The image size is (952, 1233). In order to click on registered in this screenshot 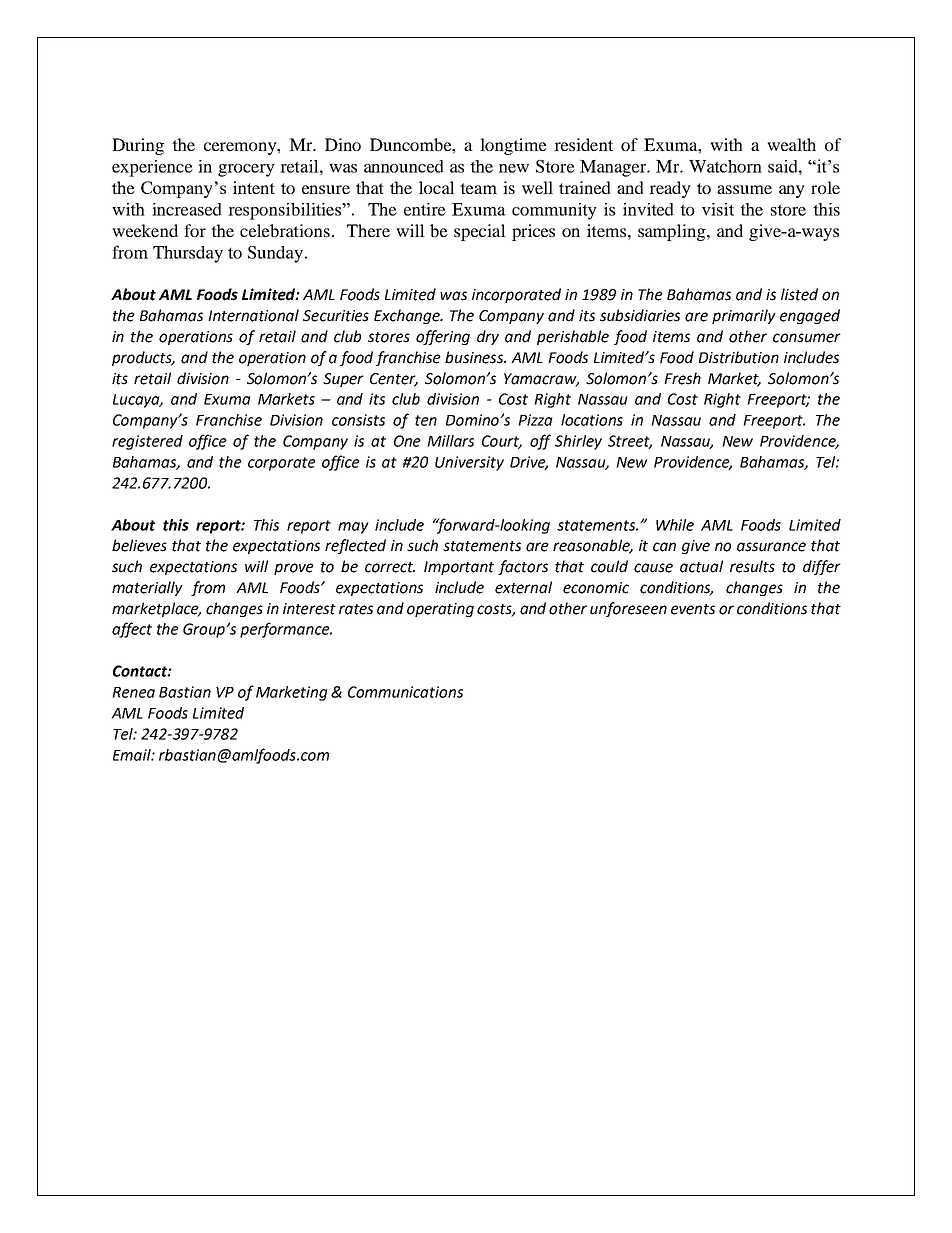, I will do `click(147, 442)`.
